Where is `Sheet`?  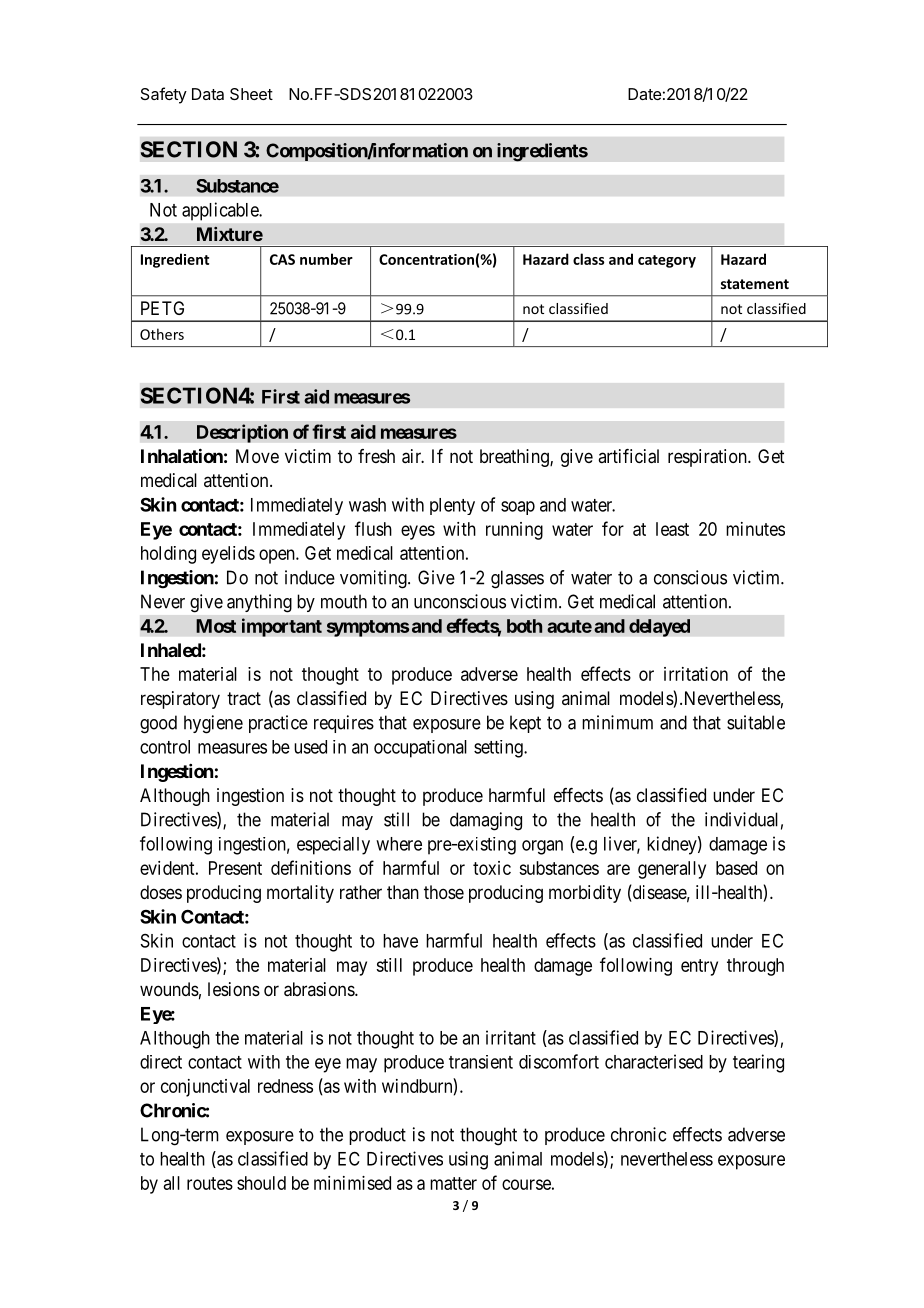
Sheet is located at coordinates (251, 94).
